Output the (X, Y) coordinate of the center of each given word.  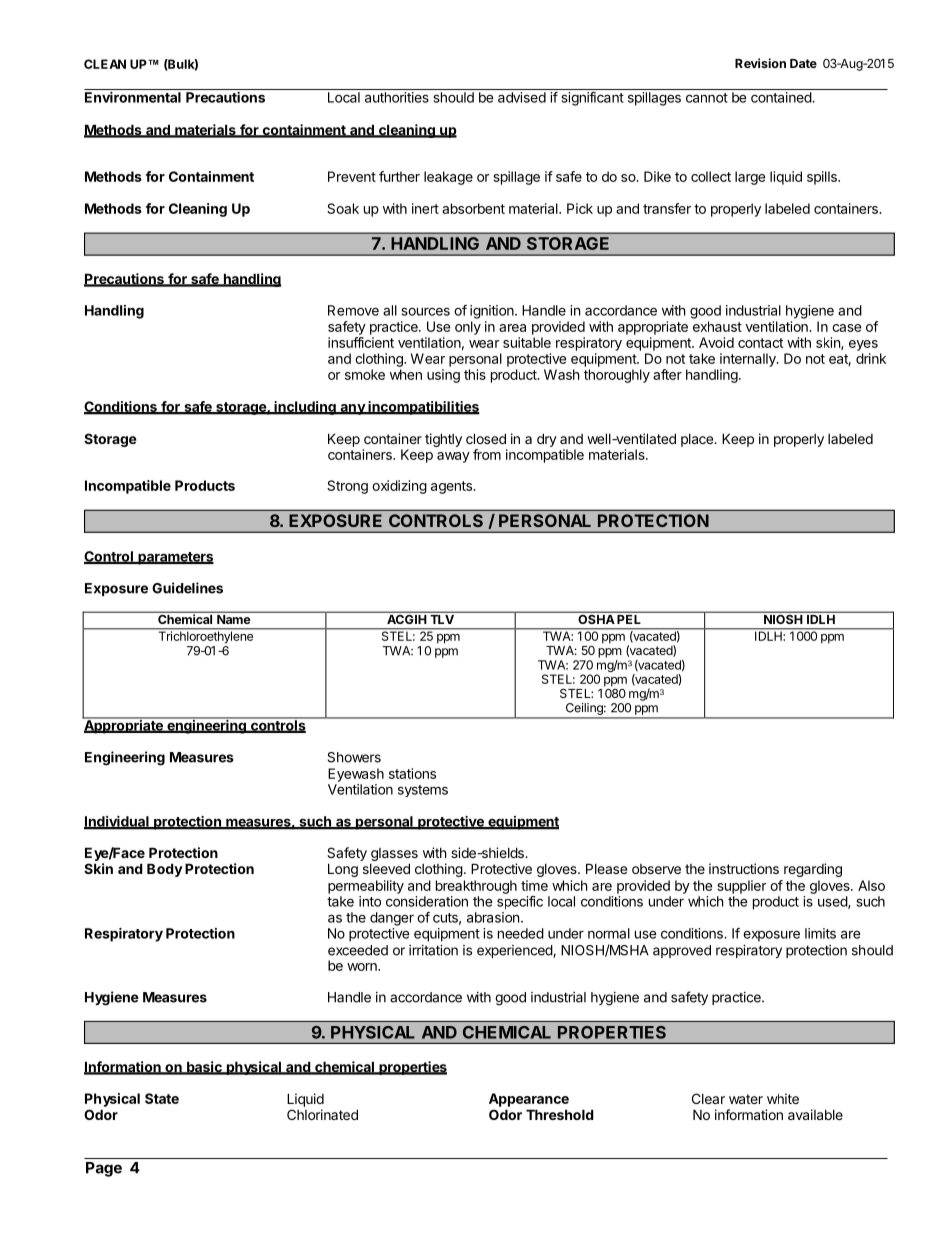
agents (452, 487)
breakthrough (476, 887)
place (698, 440)
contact (760, 343)
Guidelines (187, 588)
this (475, 374)
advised (522, 97)
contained (782, 97)
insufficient (361, 342)
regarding (813, 870)
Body (165, 870)
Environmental (133, 97)
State (162, 1098)
